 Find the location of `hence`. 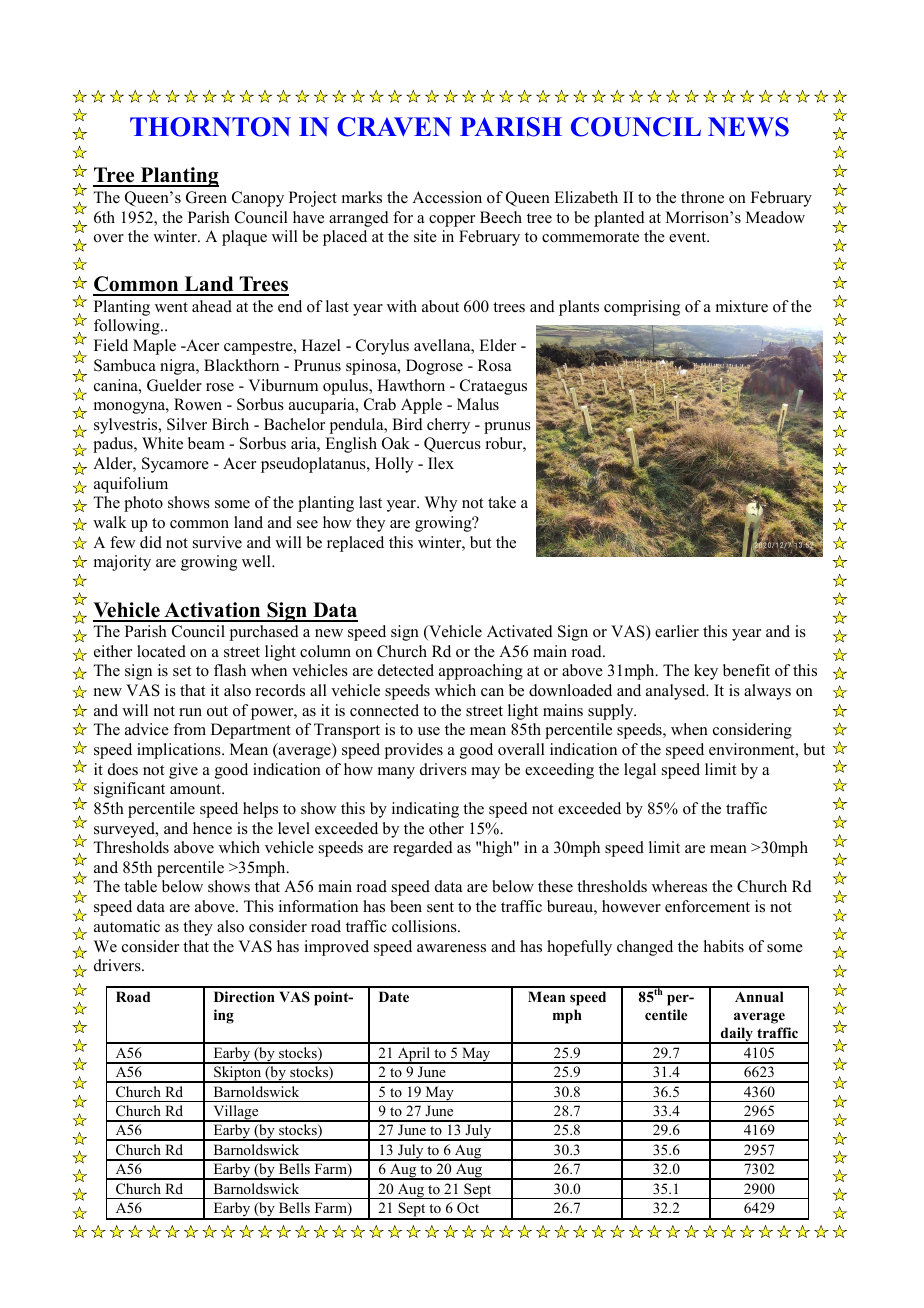

hence is located at coordinates (212, 828).
